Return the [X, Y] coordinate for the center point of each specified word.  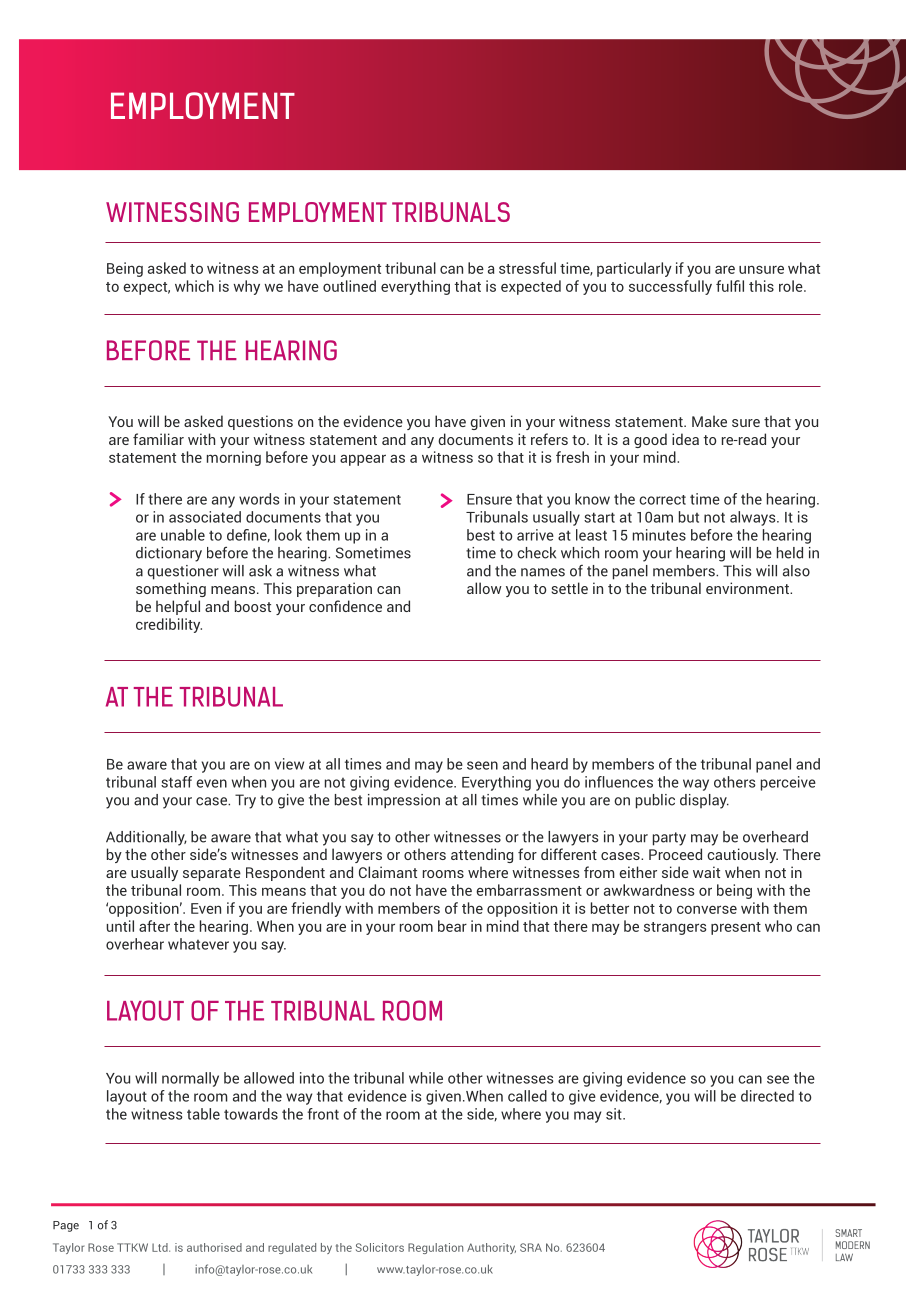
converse [707, 909]
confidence [345, 606]
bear [452, 926]
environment [748, 588]
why [246, 287]
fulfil [730, 286]
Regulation [435, 1248]
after [154, 926]
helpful [178, 607]
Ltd [161, 1247]
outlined [349, 286]
